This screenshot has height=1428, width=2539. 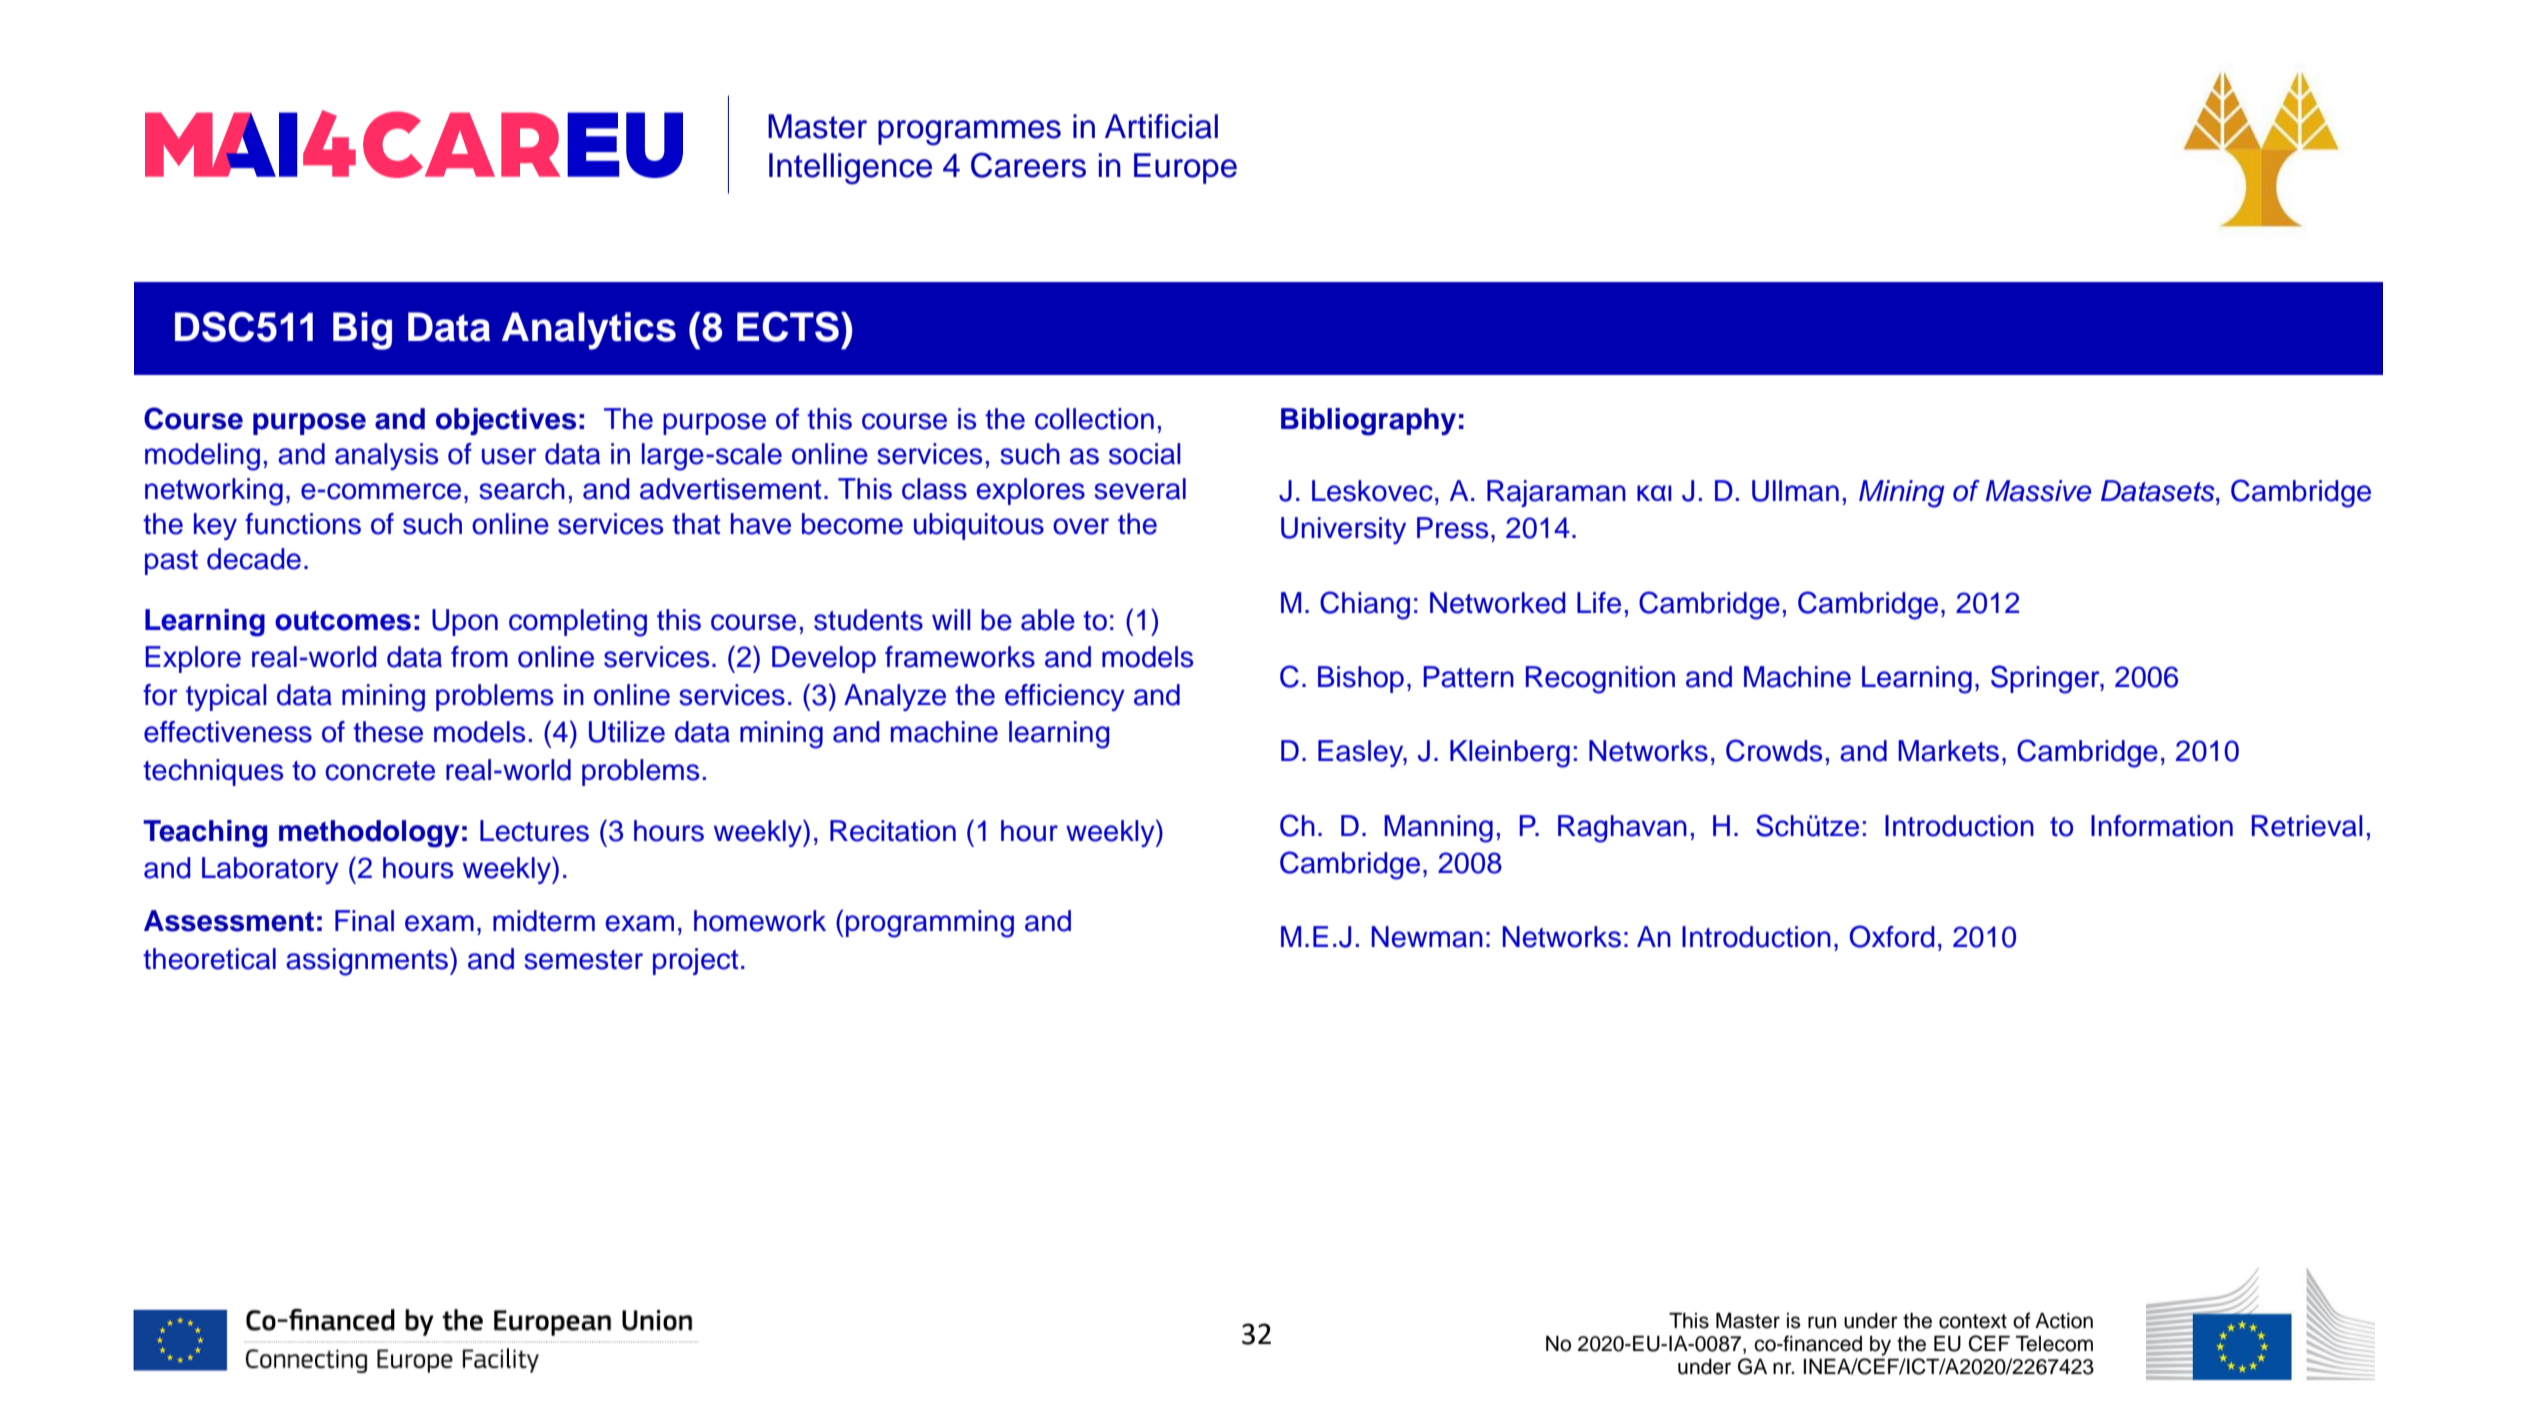 What do you see at coordinates (1161, 126) in the screenshot?
I see `Artificial` at bounding box center [1161, 126].
